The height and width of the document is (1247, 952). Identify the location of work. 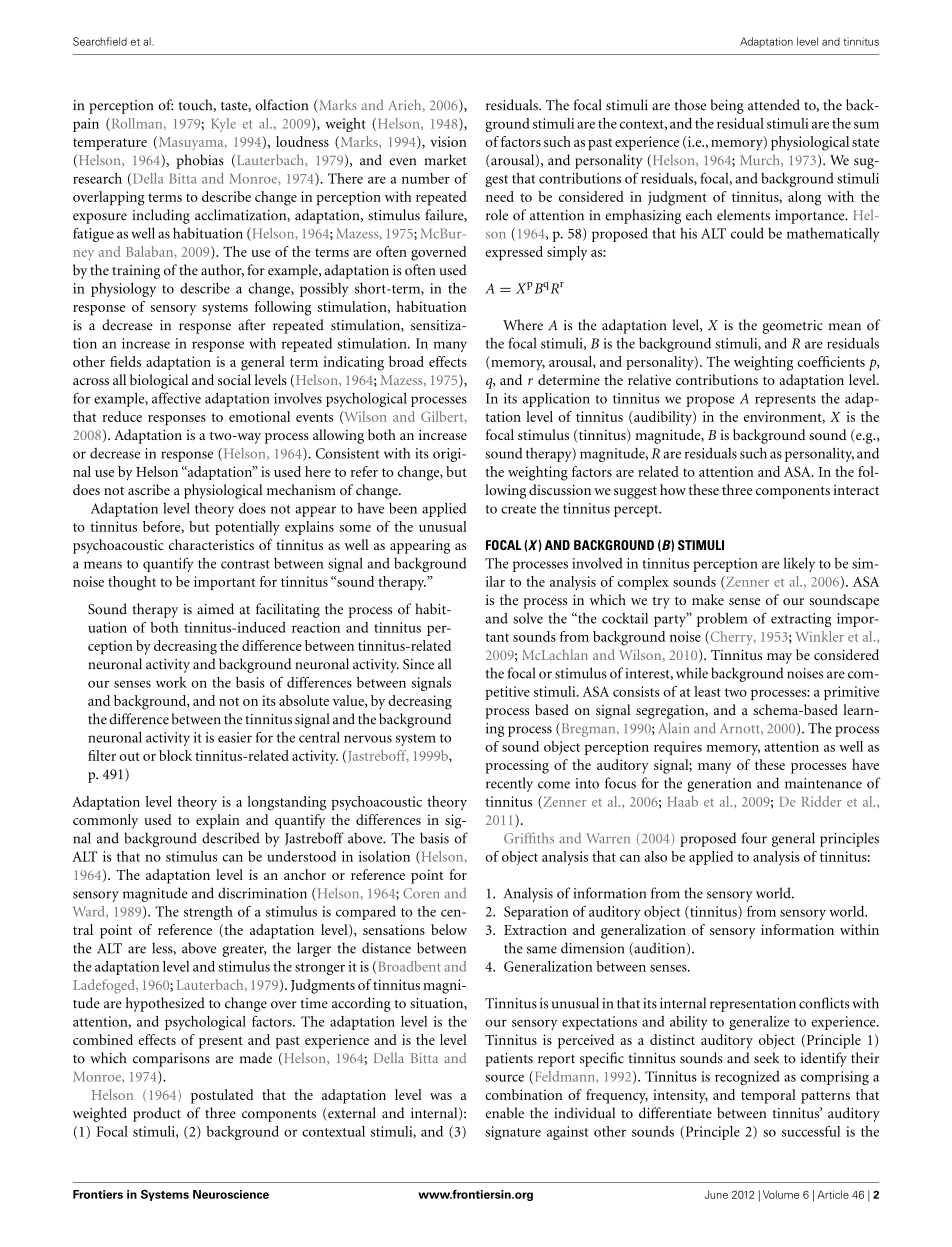
(171, 682).
